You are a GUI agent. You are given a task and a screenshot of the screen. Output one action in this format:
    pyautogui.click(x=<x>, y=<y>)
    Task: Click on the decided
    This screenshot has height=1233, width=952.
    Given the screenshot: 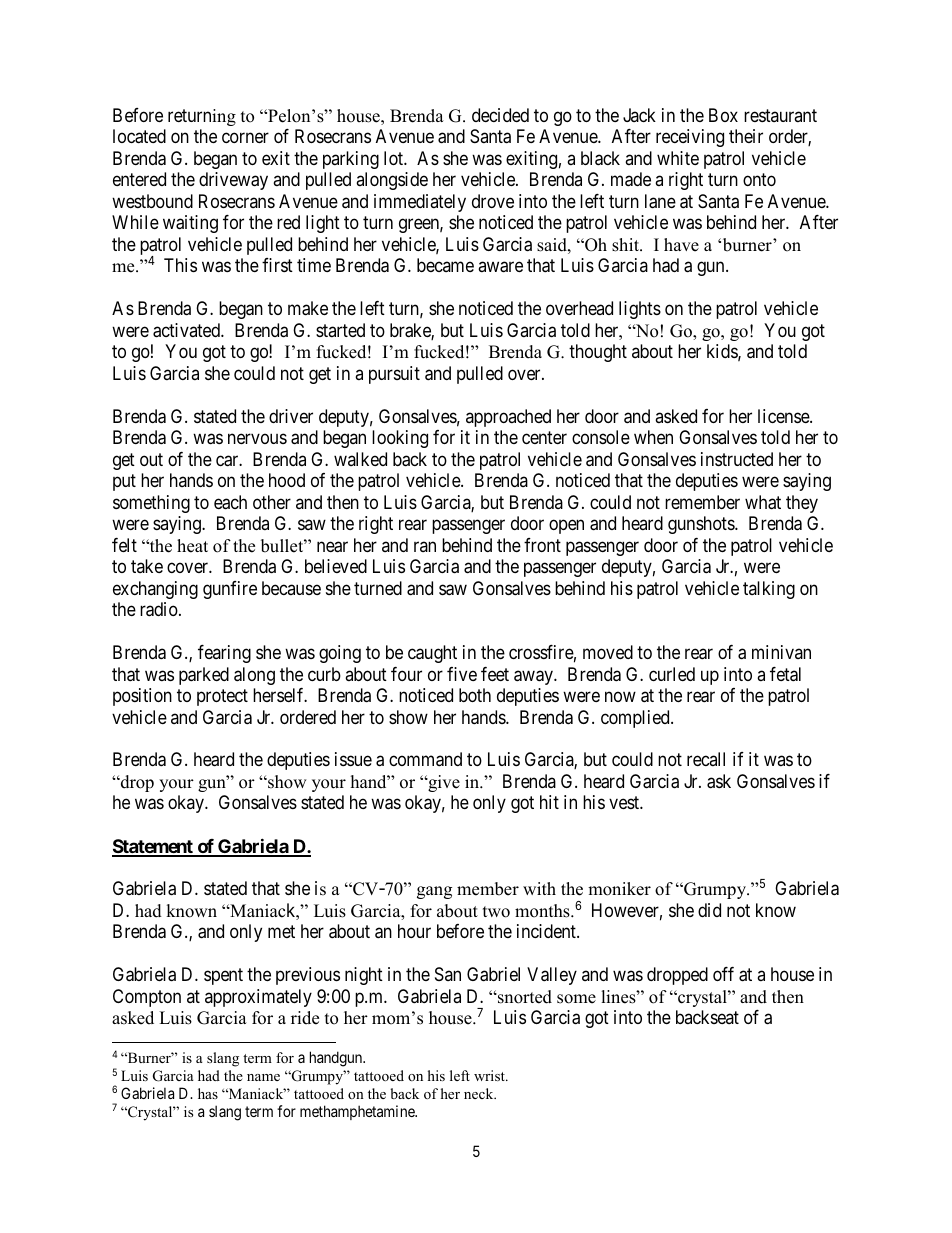 What is the action you would take?
    pyautogui.click(x=500, y=115)
